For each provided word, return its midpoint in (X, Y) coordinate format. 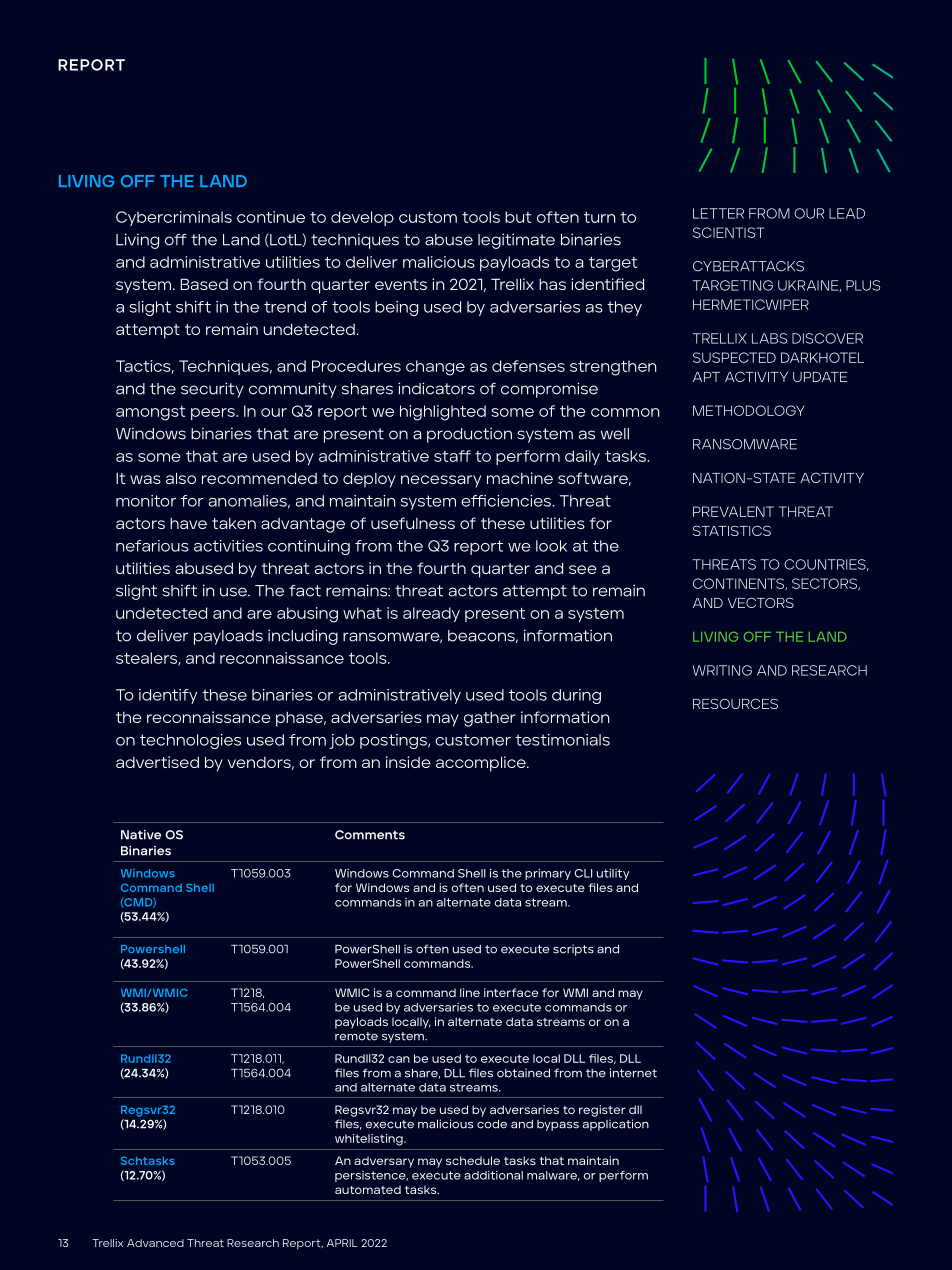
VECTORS (761, 602)
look (551, 546)
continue (271, 217)
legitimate (516, 241)
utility (613, 874)
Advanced (155, 1243)
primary (548, 874)
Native (141, 835)
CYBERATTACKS (748, 266)
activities (228, 546)
